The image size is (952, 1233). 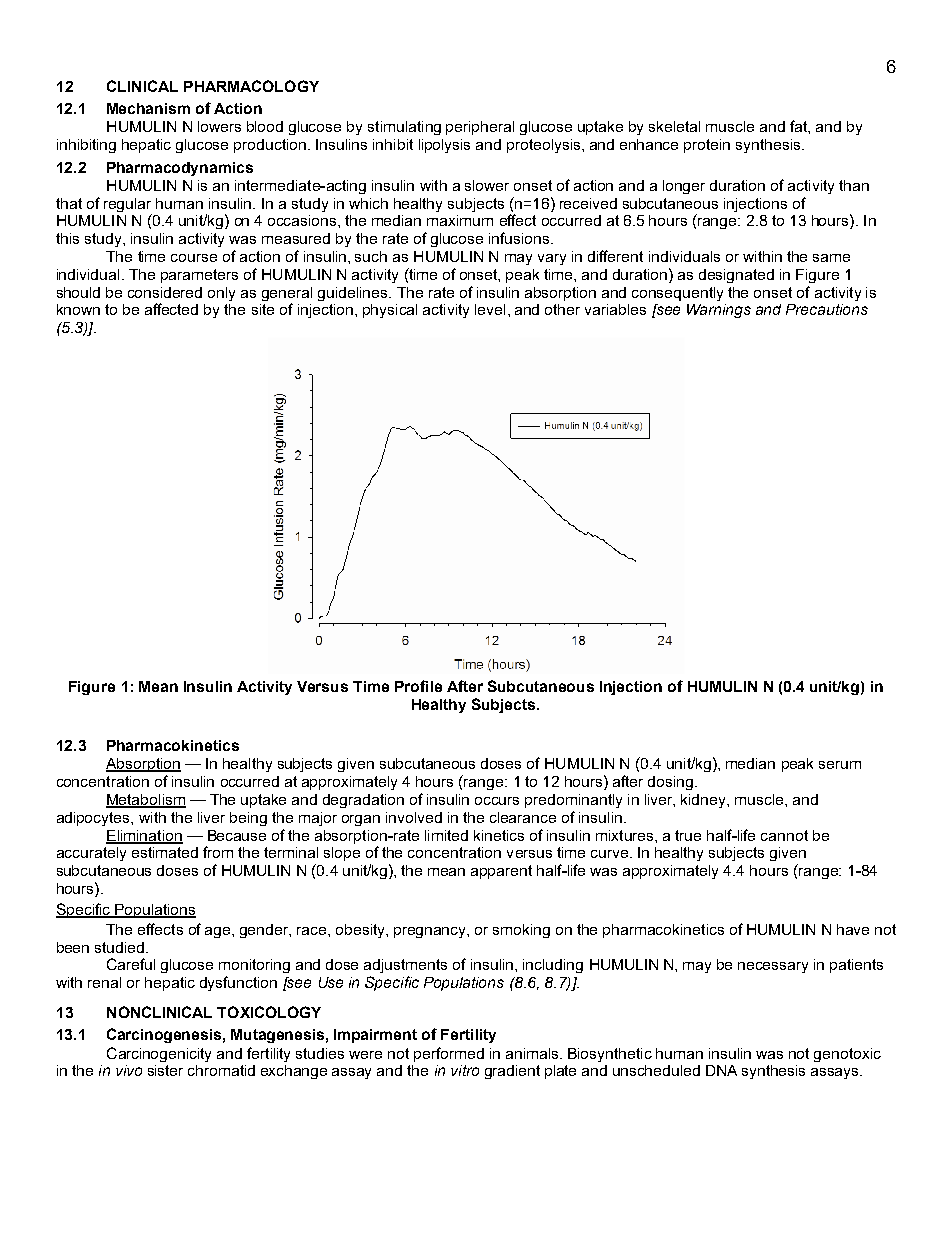 What do you see at coordinates (148, 108) in the screenshot?
I see `Mechanism` at bounding box center [148, 108].
